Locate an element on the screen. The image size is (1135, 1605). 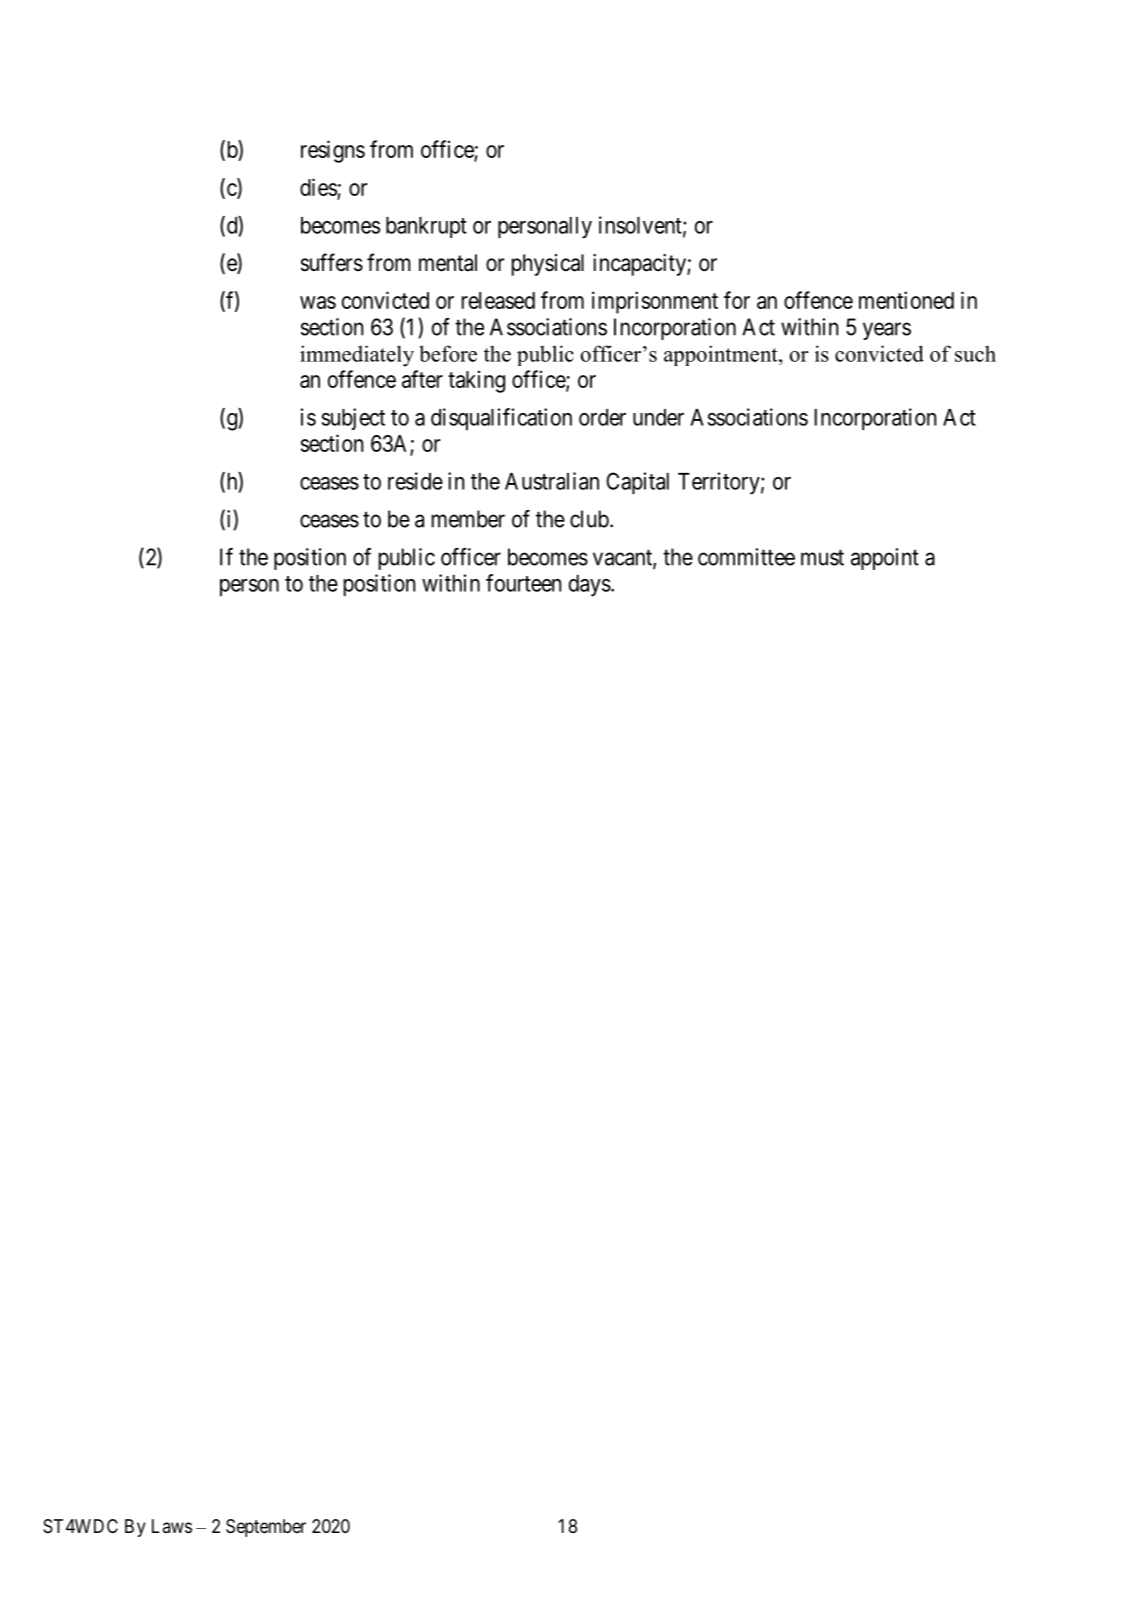
mentioned is located at coordinates (906, 300).
